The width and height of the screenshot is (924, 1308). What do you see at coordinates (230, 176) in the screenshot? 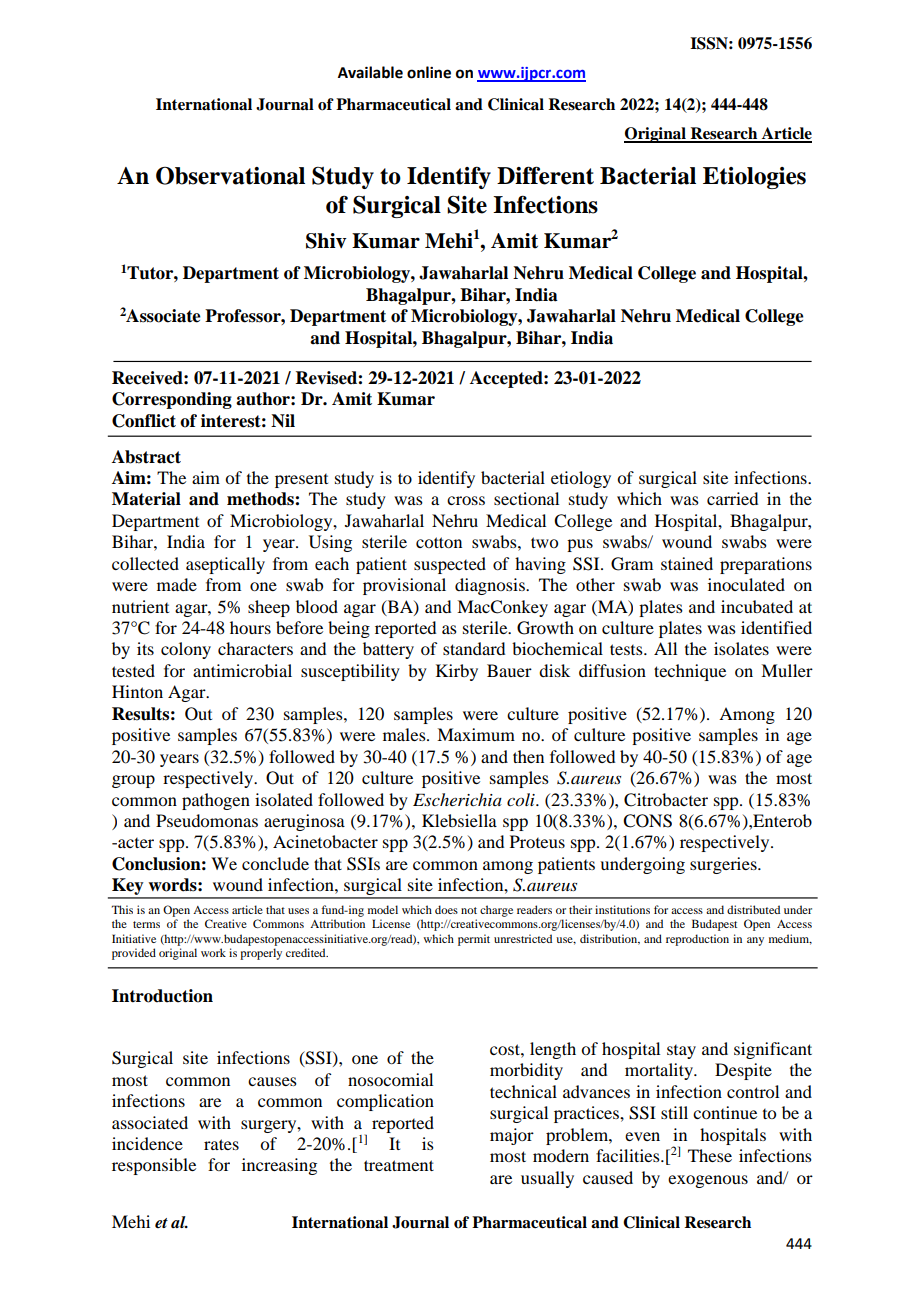
I see `Observational` at bounding box center [230, 176].
